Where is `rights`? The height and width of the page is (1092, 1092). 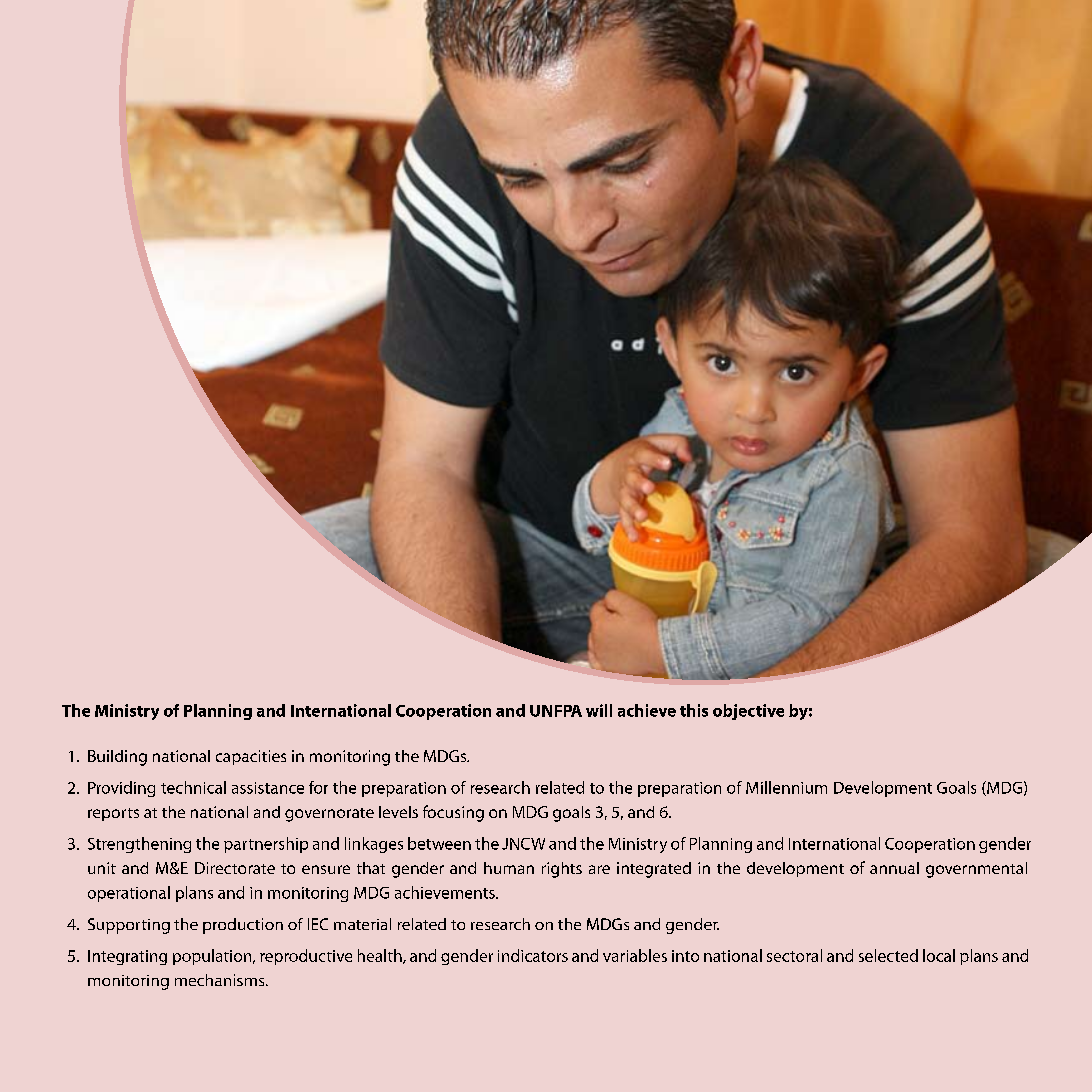
rights is located at coordinates (562, 870).
